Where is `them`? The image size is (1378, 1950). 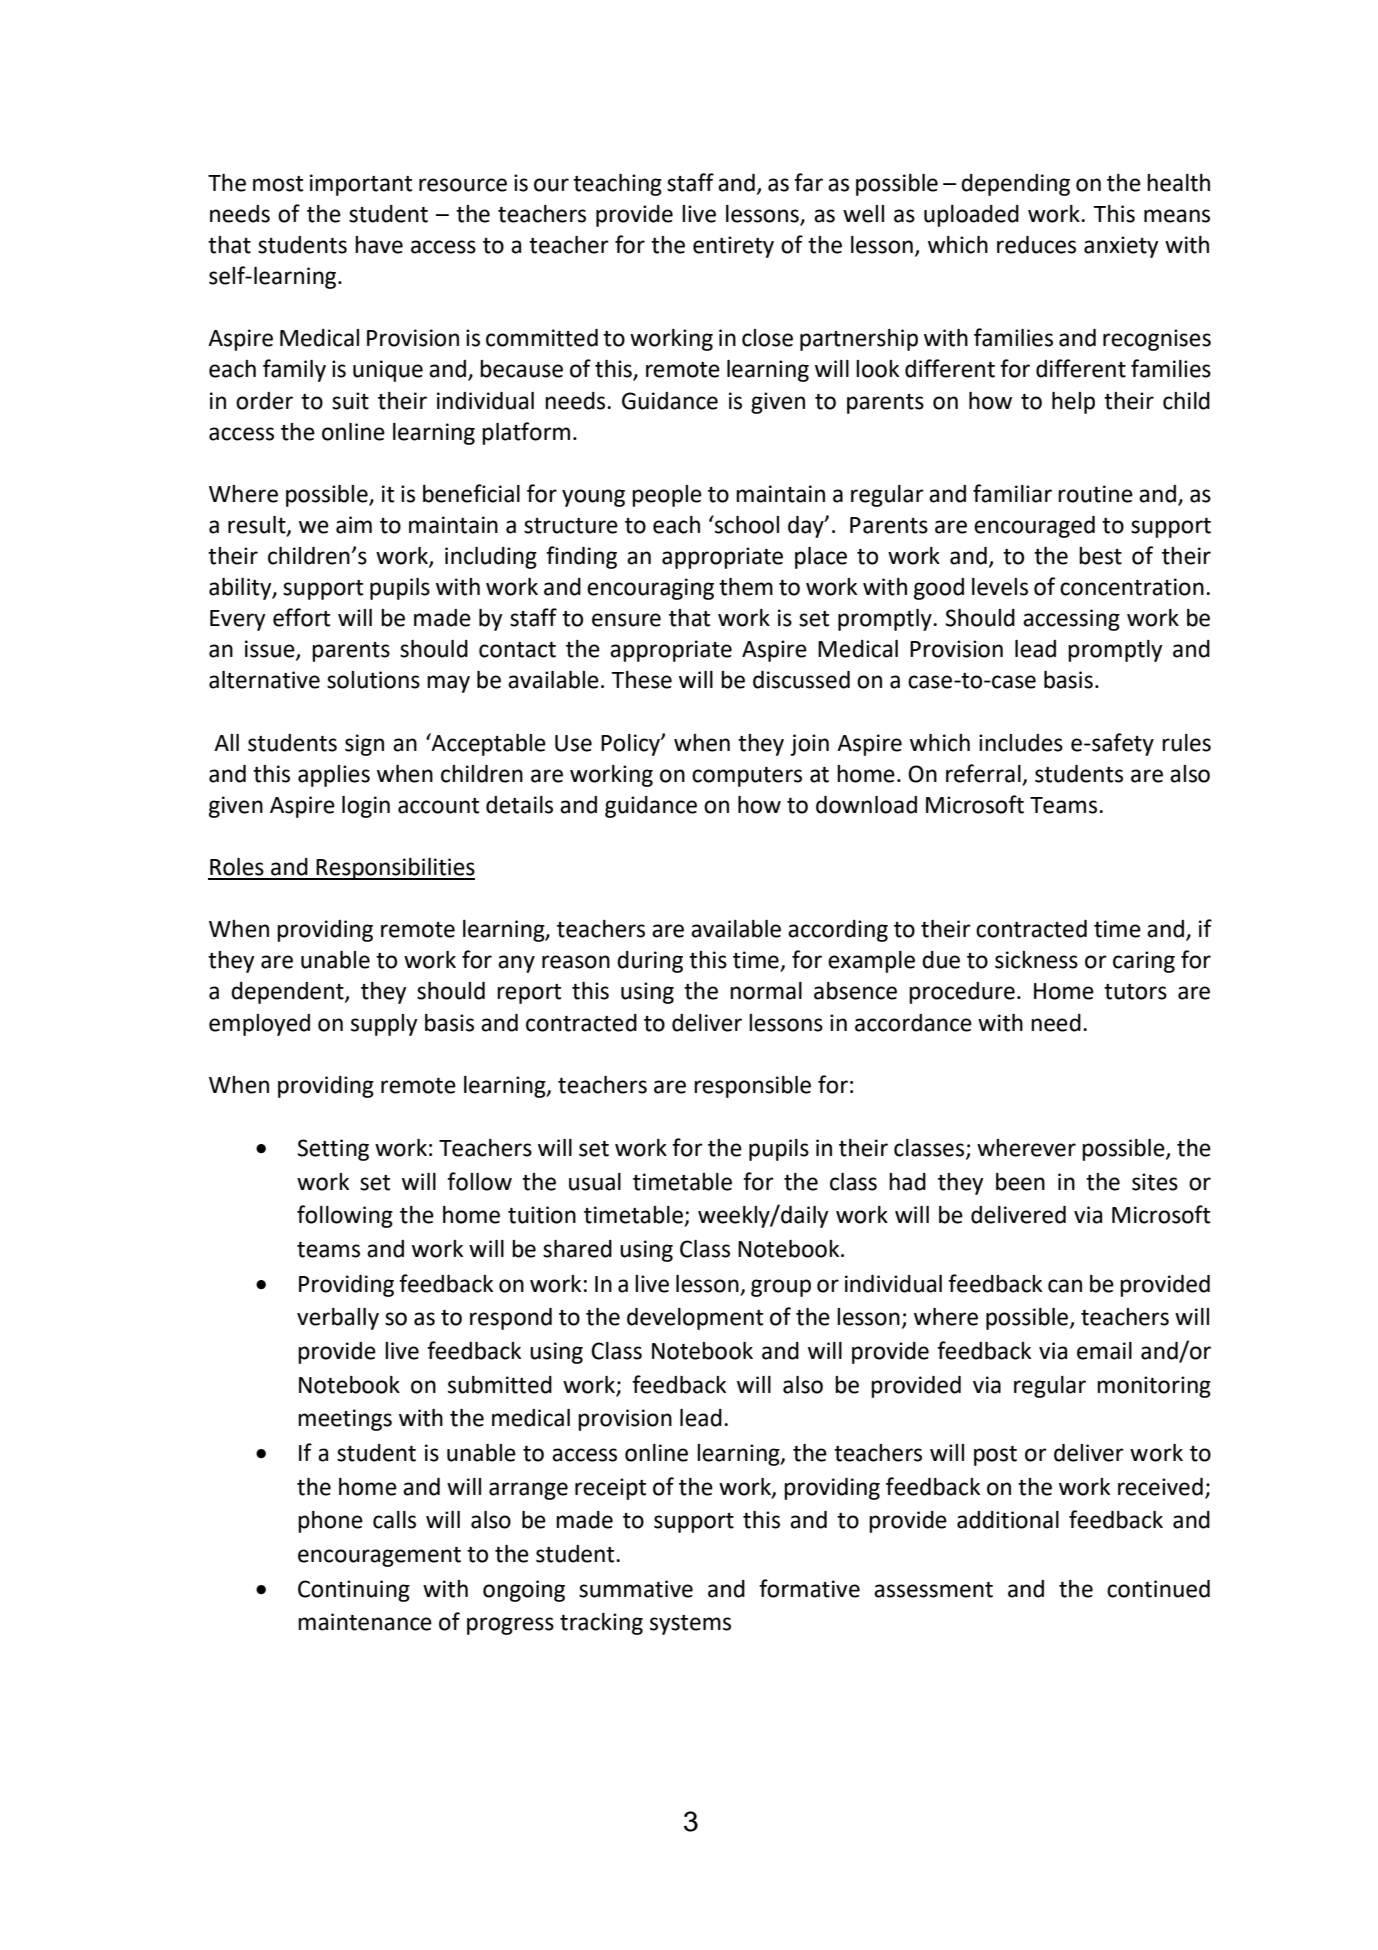 them is located at coordinates (746, 587).
